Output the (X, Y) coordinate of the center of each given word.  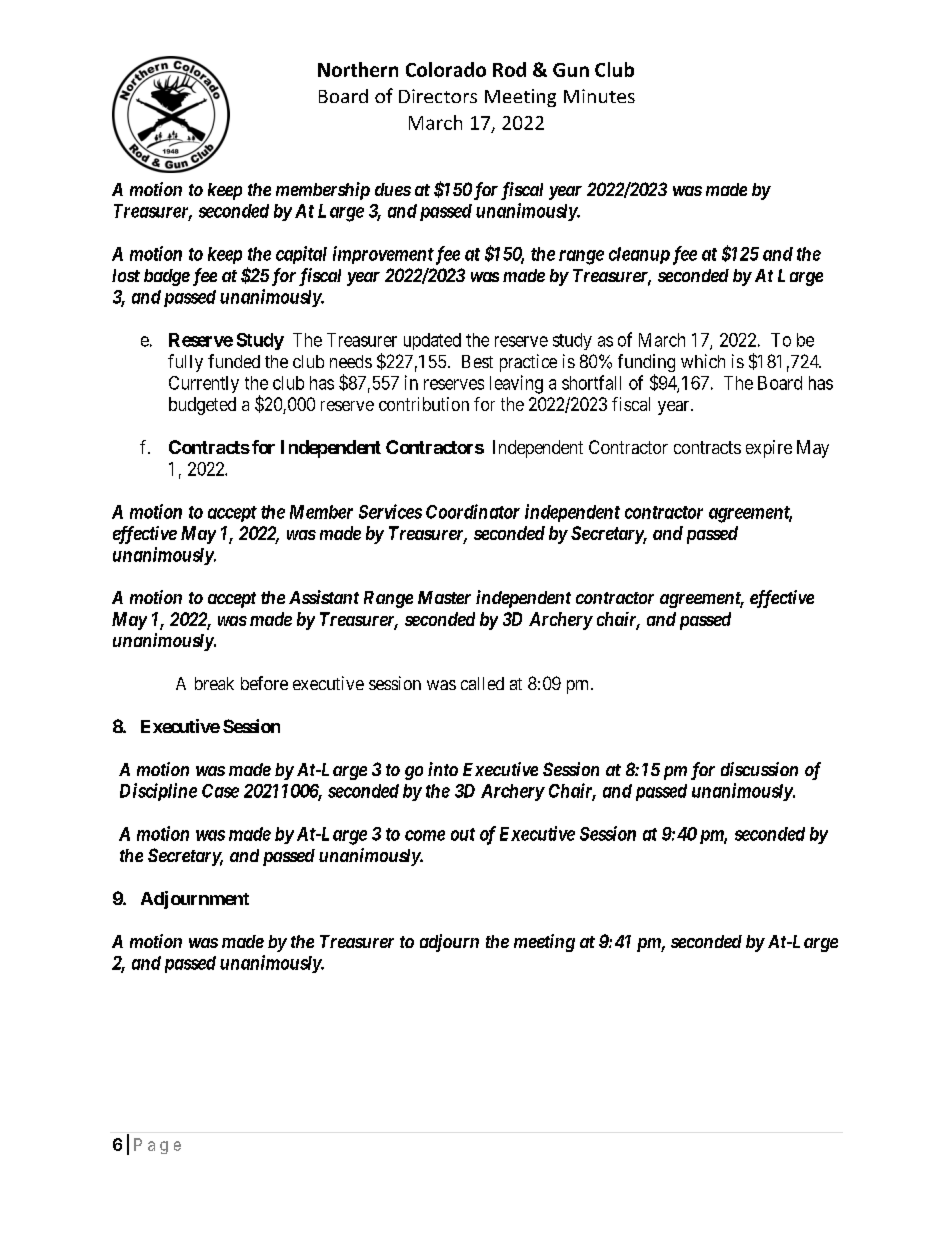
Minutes (599, 96)
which (703, 361)
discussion (759, 769)
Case (220, 791)
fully (185, 363)
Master (444, 597)
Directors (438, 96)
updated (432, 341)
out (463, 834)
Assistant (324, 597)
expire (769, 449)
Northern (358, 69)
